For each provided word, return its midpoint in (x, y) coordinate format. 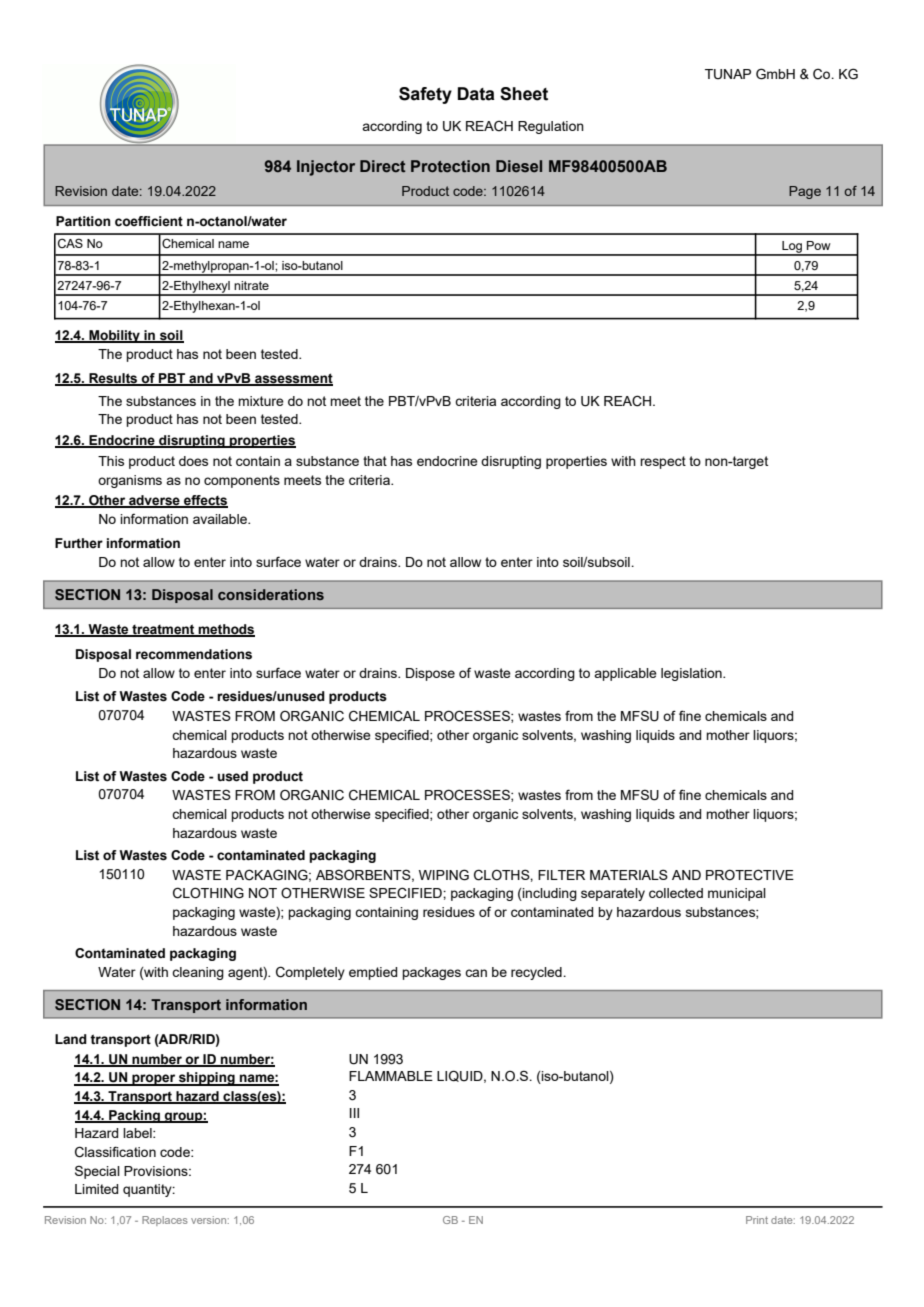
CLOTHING (208, 893)
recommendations (194, 654)
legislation (692, 674)
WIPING (444, 875)
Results (113, 379)
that (375, 461)
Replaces (165, 1221)
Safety (425, 95)
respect (663, 462)
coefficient (149, 221)
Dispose (430, 674)
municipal (737, 894)
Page (805, 192)
